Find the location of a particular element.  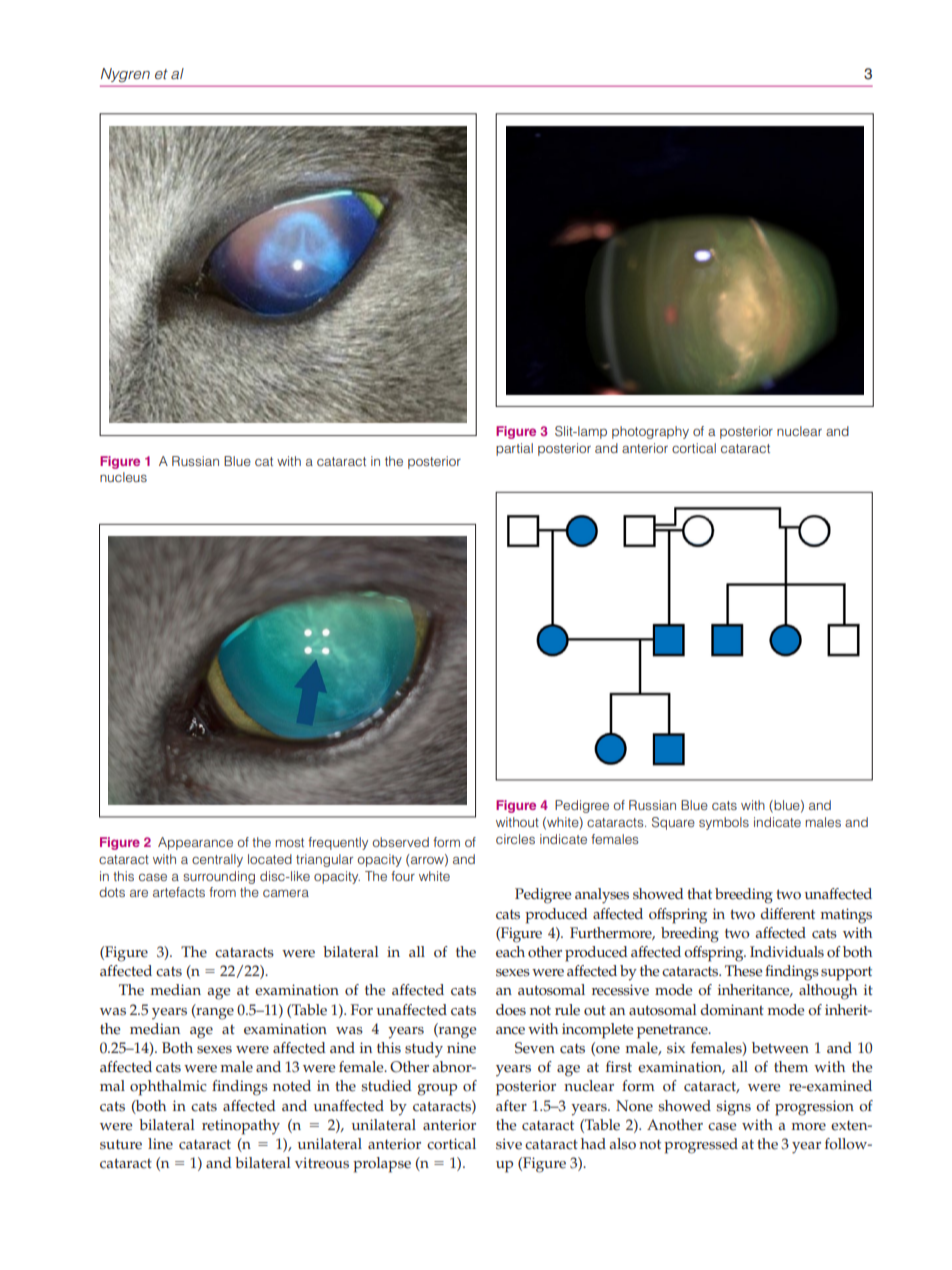

after is located at coordinates (511, 1106).
